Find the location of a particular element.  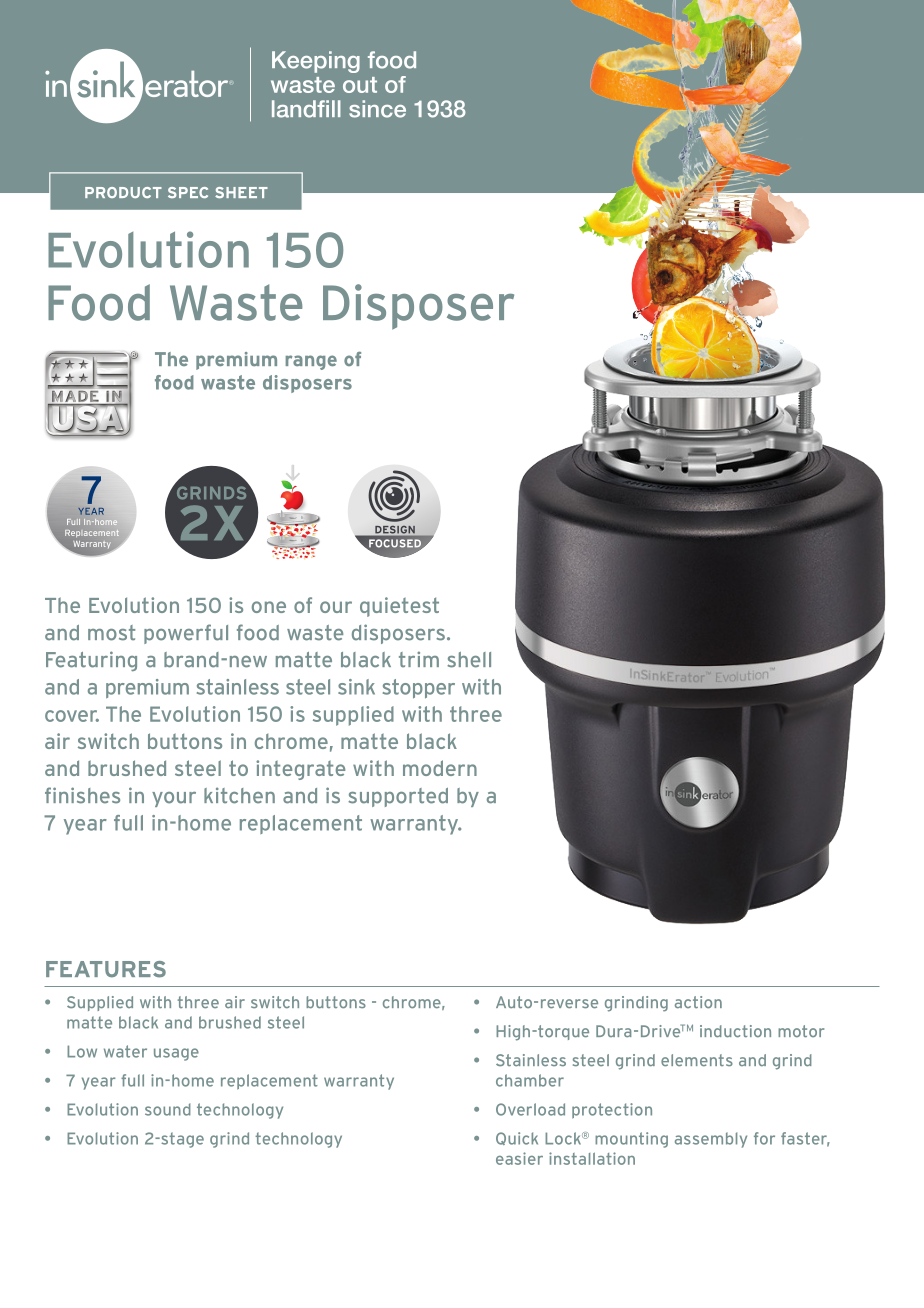

SPEC is located at coordinates (188, 192).
